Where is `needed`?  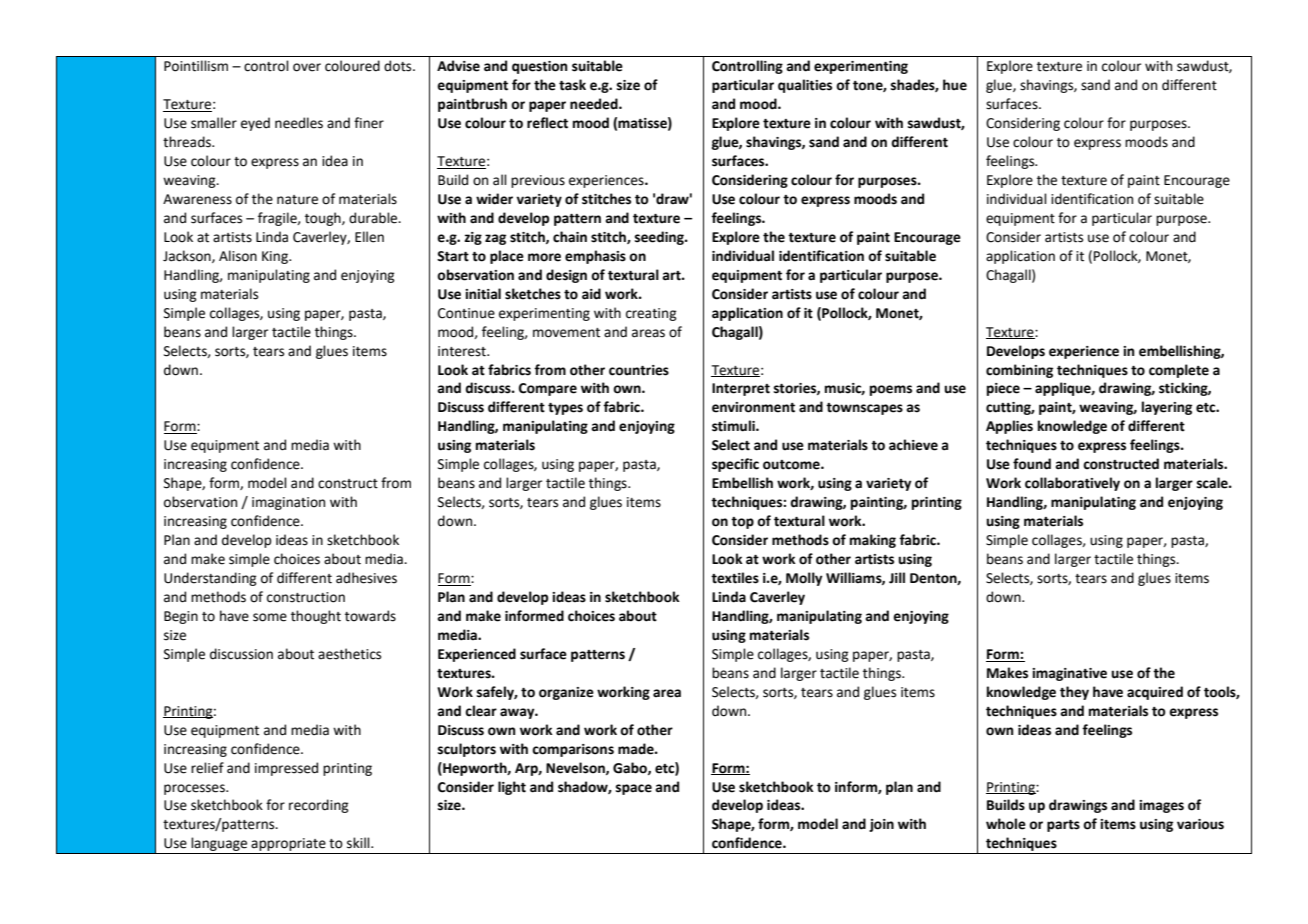 needed is located at coordinates (595, 104).
